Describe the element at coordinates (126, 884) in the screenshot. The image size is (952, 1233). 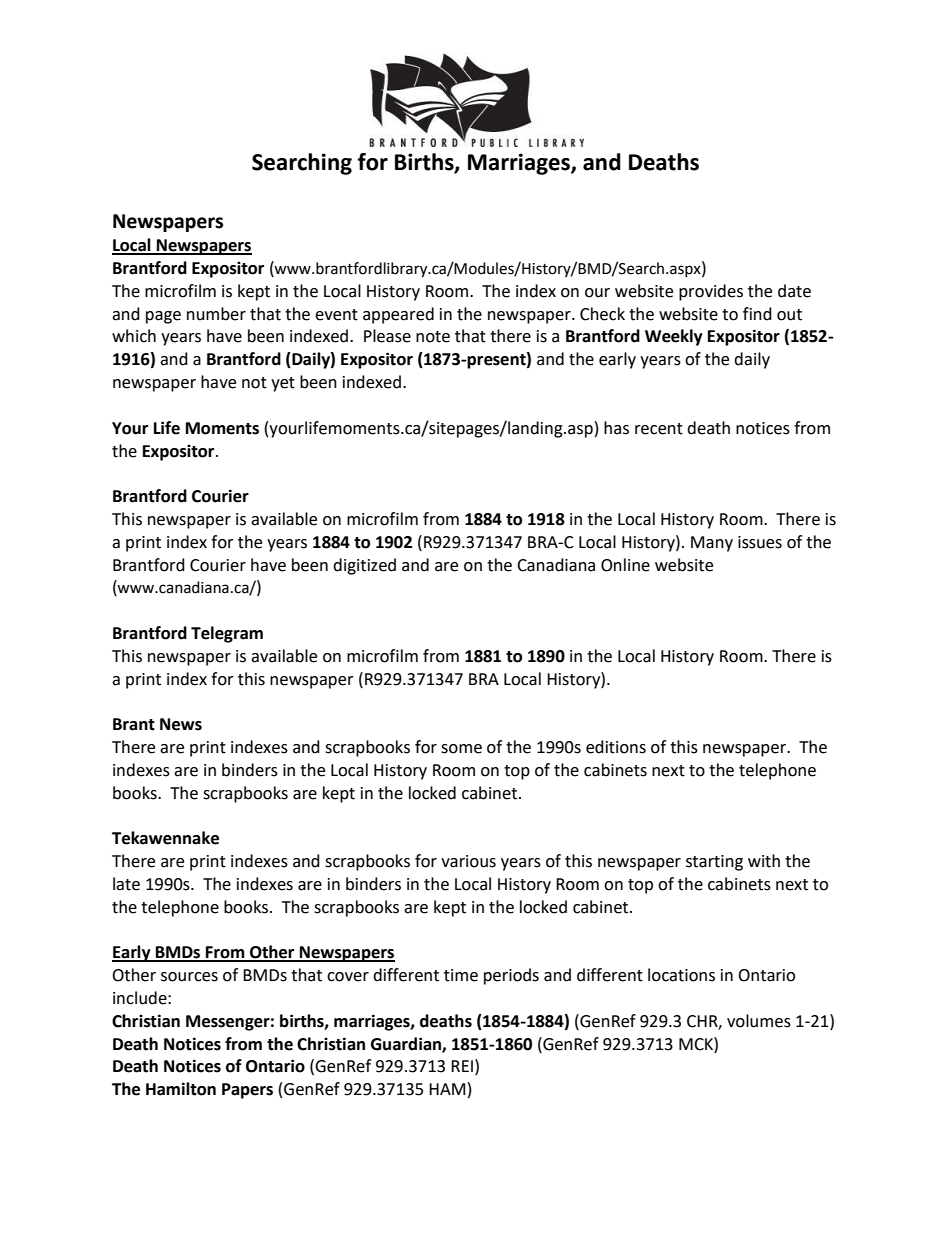
I see `late` at that location.
